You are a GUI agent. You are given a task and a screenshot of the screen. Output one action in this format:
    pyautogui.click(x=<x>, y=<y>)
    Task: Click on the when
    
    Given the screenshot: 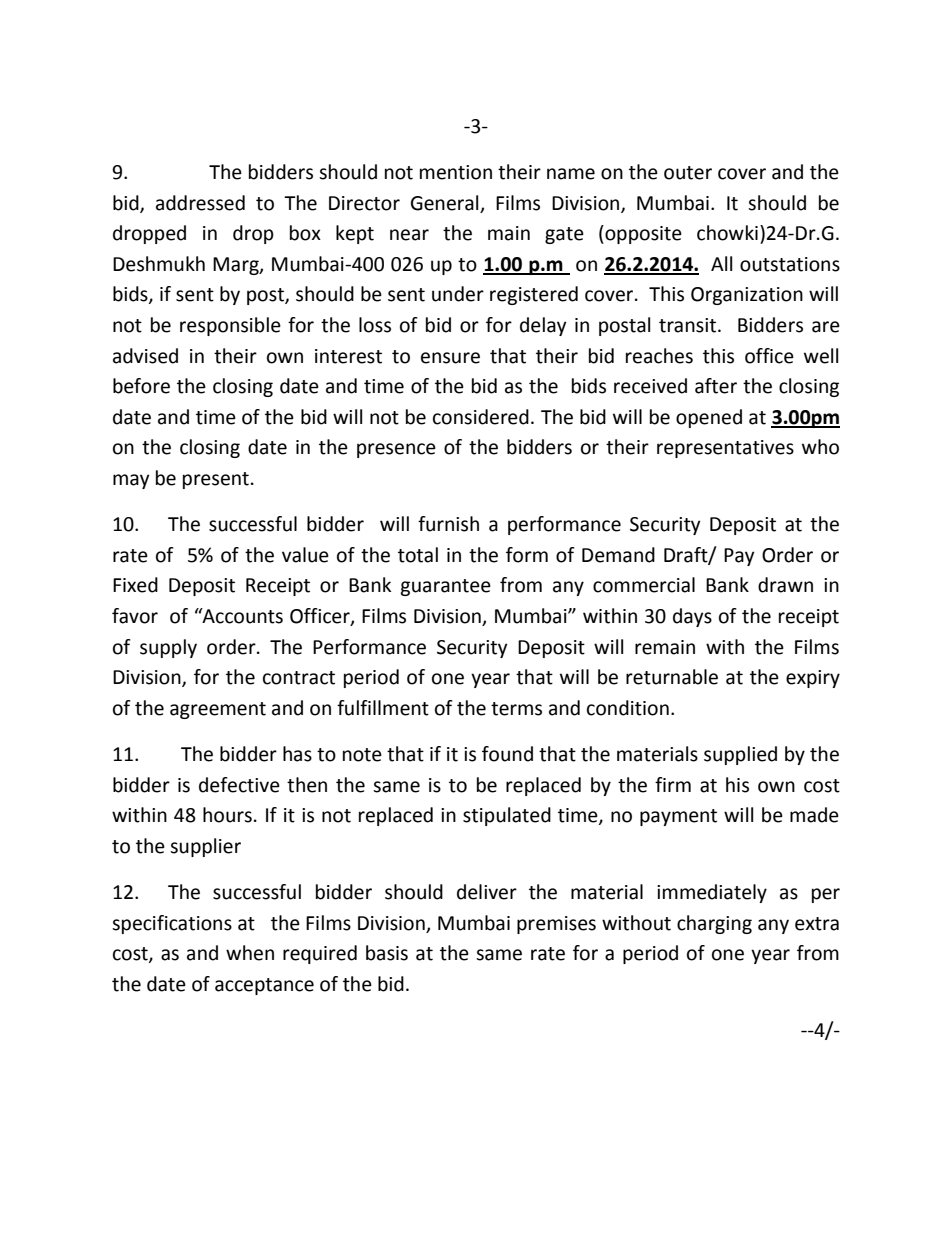 What is the action you would take?
    pyautogui.click(x=250, y=953)
